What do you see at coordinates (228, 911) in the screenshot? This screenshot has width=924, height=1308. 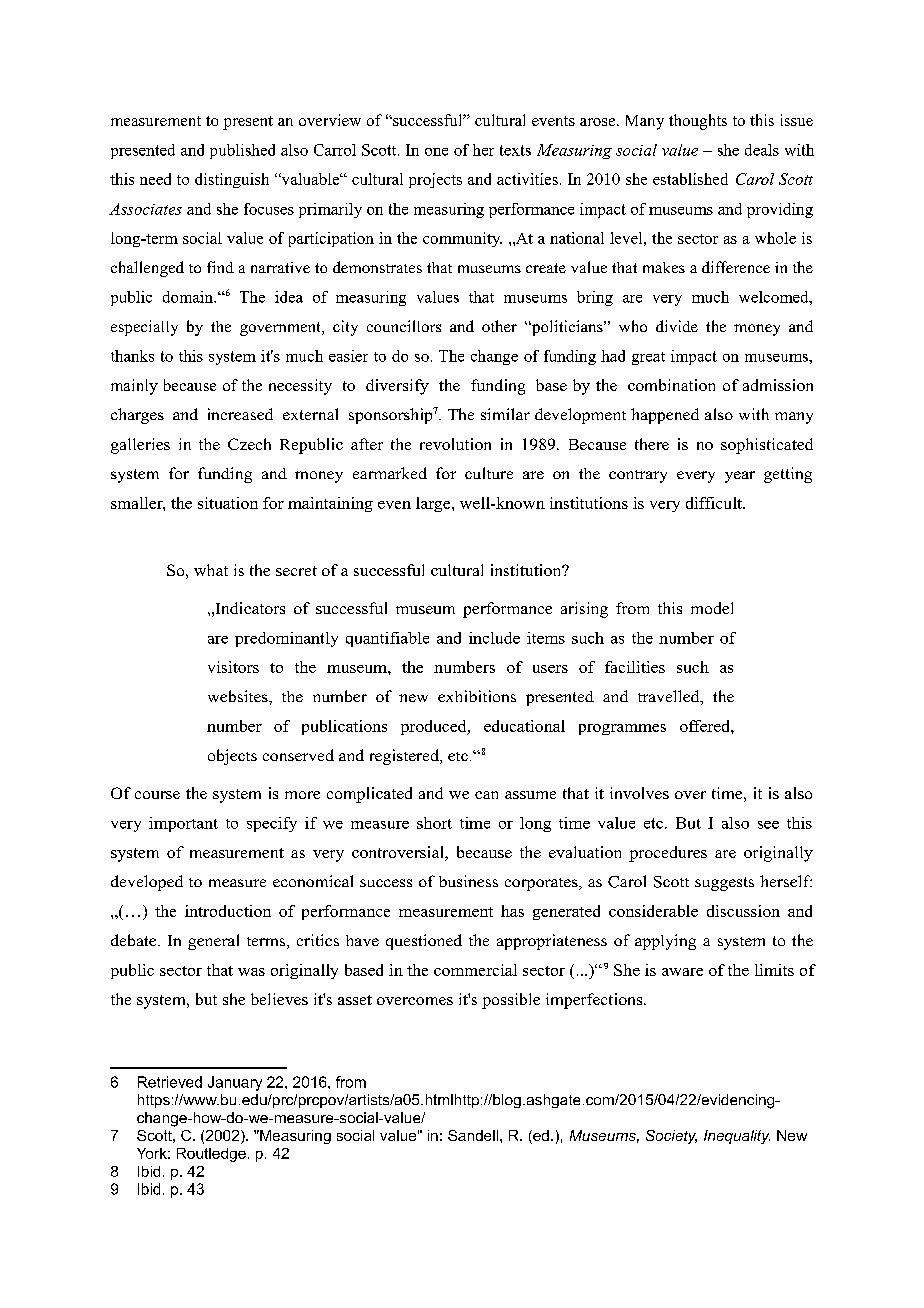 I see `introduction` at bounding box center [228, 911].
